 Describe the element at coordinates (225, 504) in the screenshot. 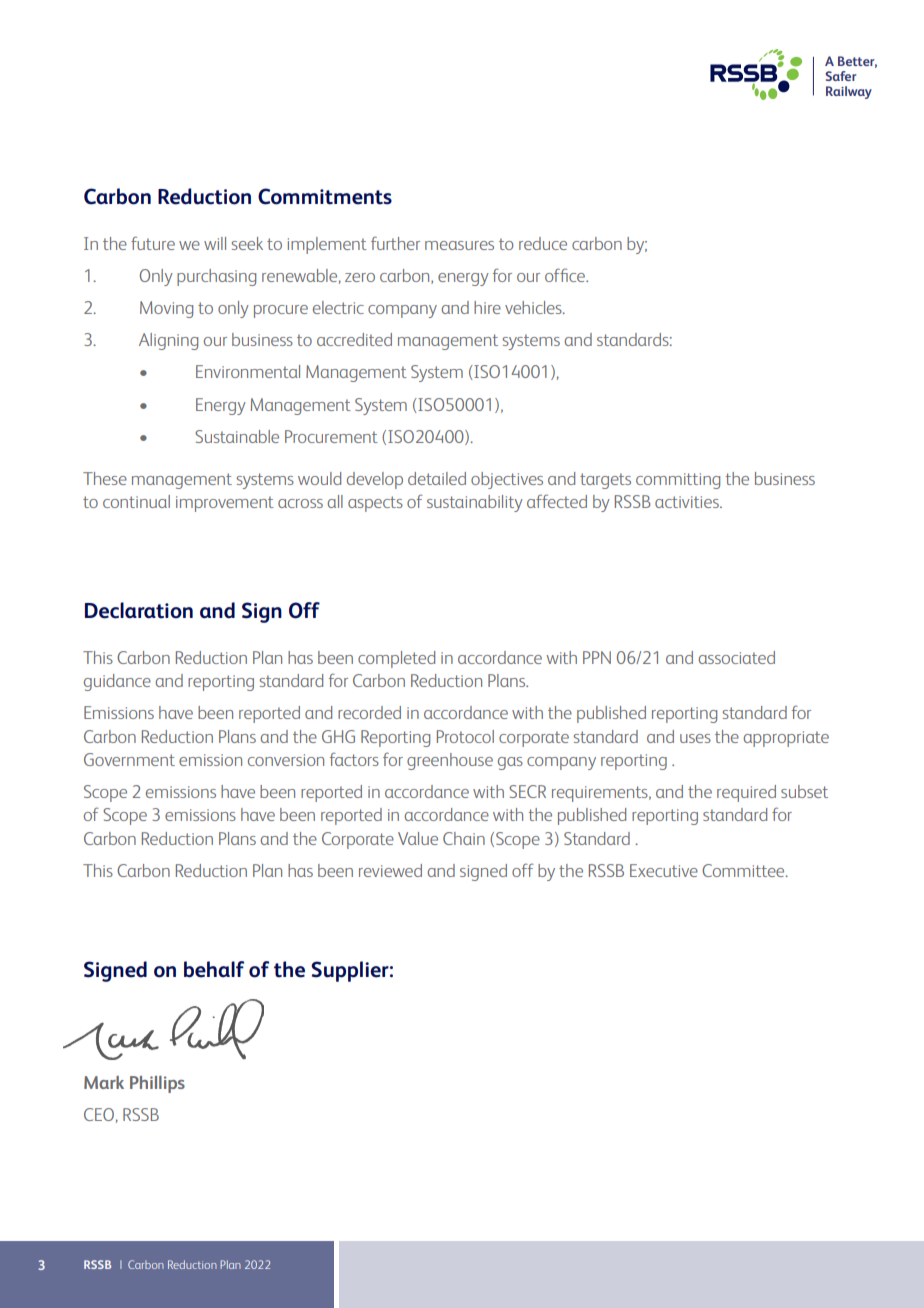

I see `improvement` at that location.
